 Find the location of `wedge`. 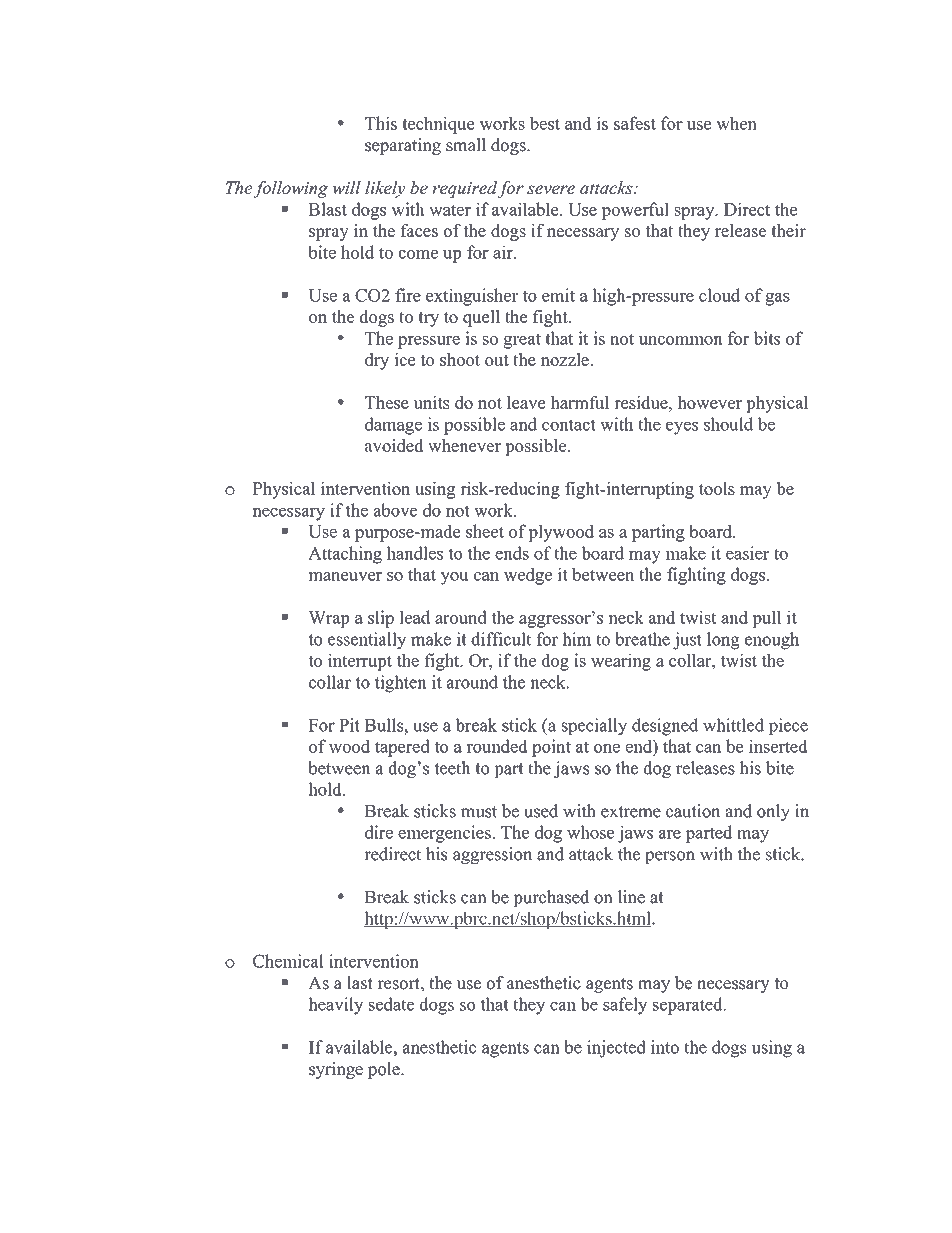

wedge is located at coordinates (528, 576).
